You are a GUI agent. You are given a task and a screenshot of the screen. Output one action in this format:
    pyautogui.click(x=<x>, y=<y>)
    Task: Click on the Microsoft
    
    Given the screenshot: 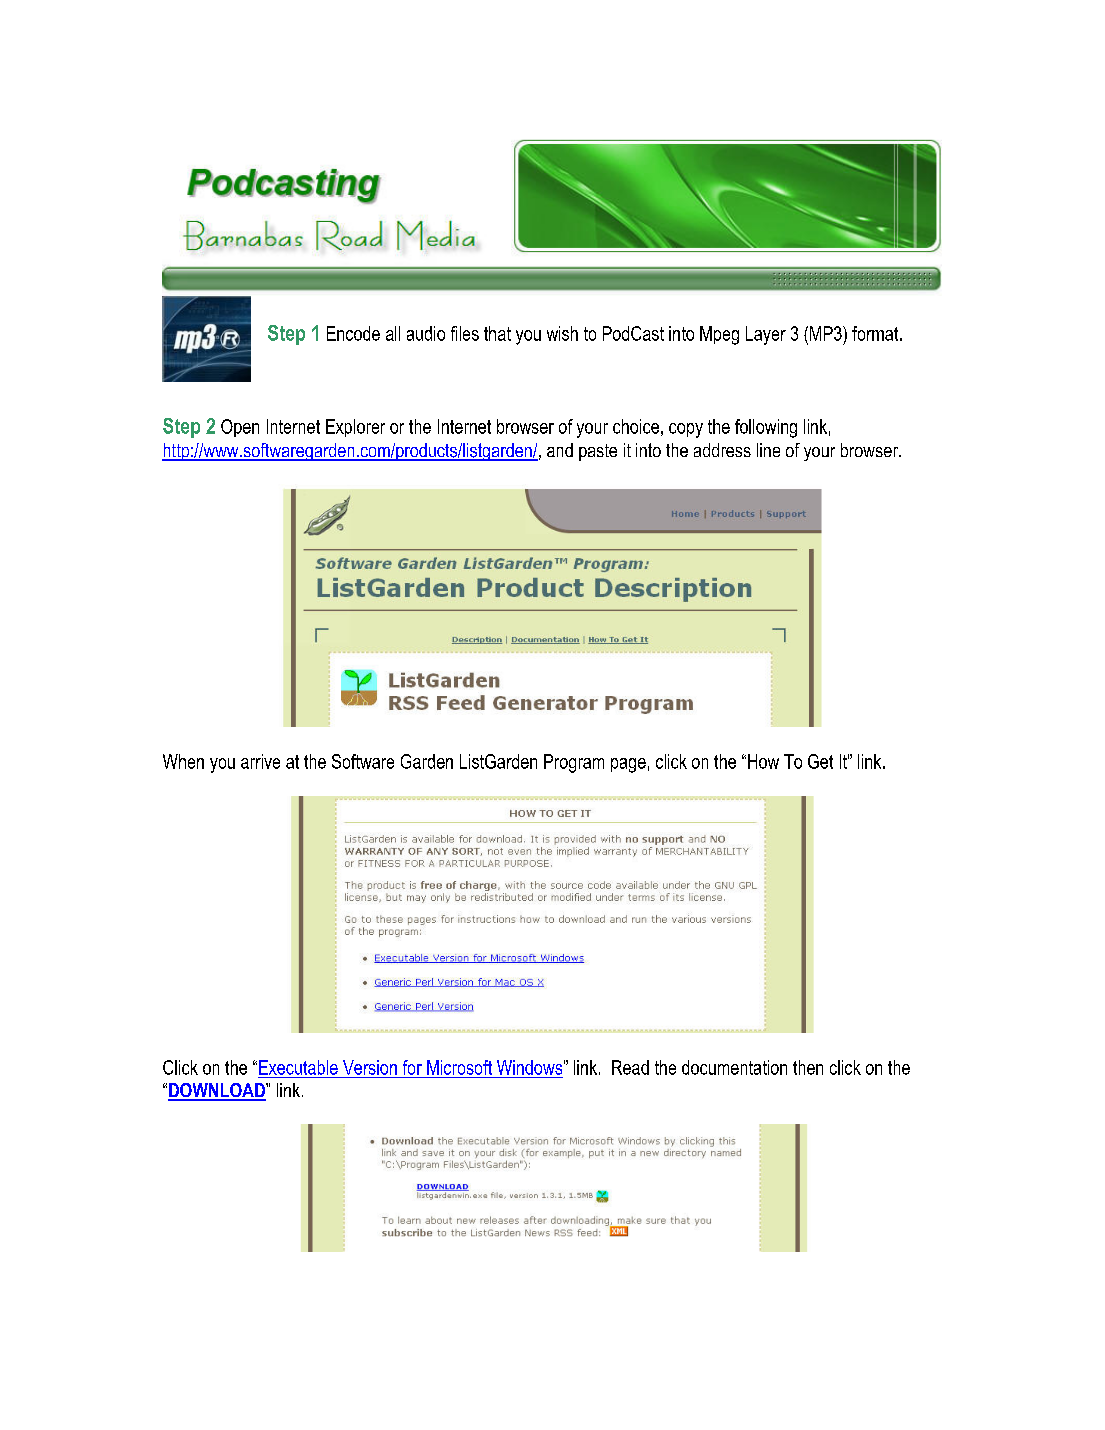 What is the action you would take?
    pyautogui.click(x=459, y=1067)
